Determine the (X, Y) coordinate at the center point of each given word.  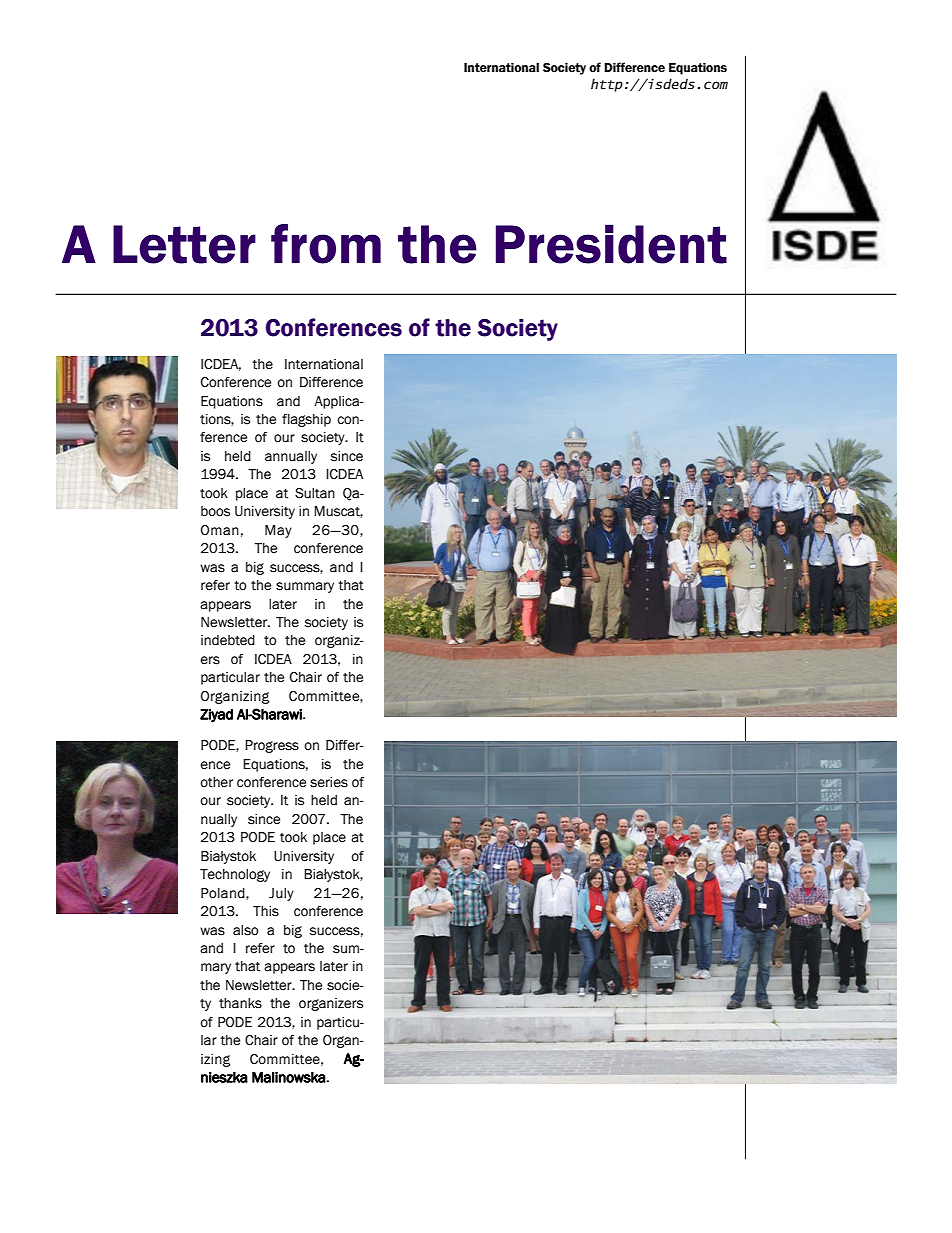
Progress (272, 746)
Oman (220, 530)
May (278, 531)
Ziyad (216, 716)
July (281, 894)
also (246, 930)
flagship (306, 420)
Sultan (315, 493)
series (329, 782)
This (266, 911)
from (326, 244)
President (611, 244)
